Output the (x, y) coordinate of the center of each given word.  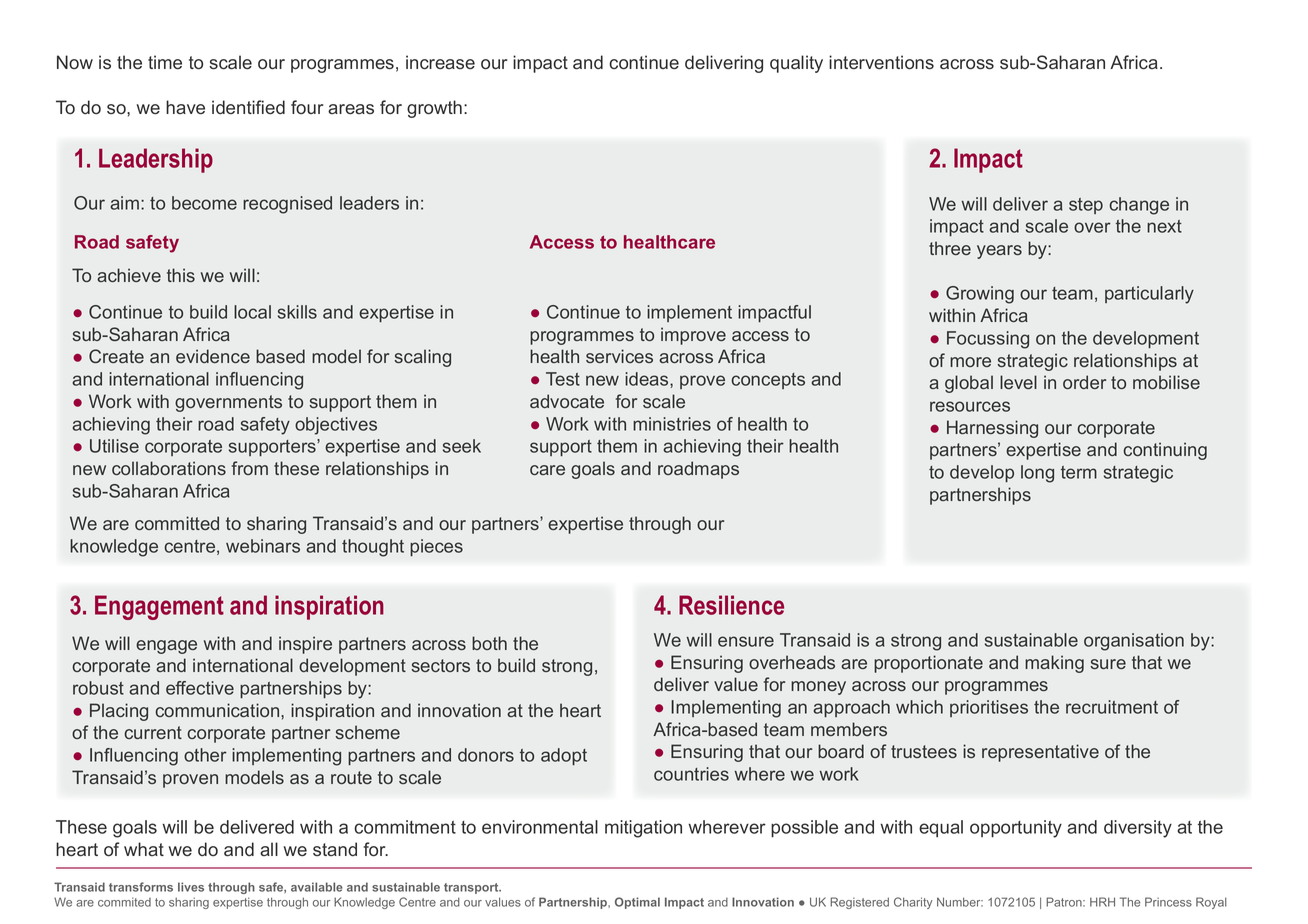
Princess (1168, 902)
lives (191, 887)
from (250, 468)
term (1079, 472)
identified (248, 107)
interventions (881, 62)
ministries (672, 424)
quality (796, 64)
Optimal (637, 903)
